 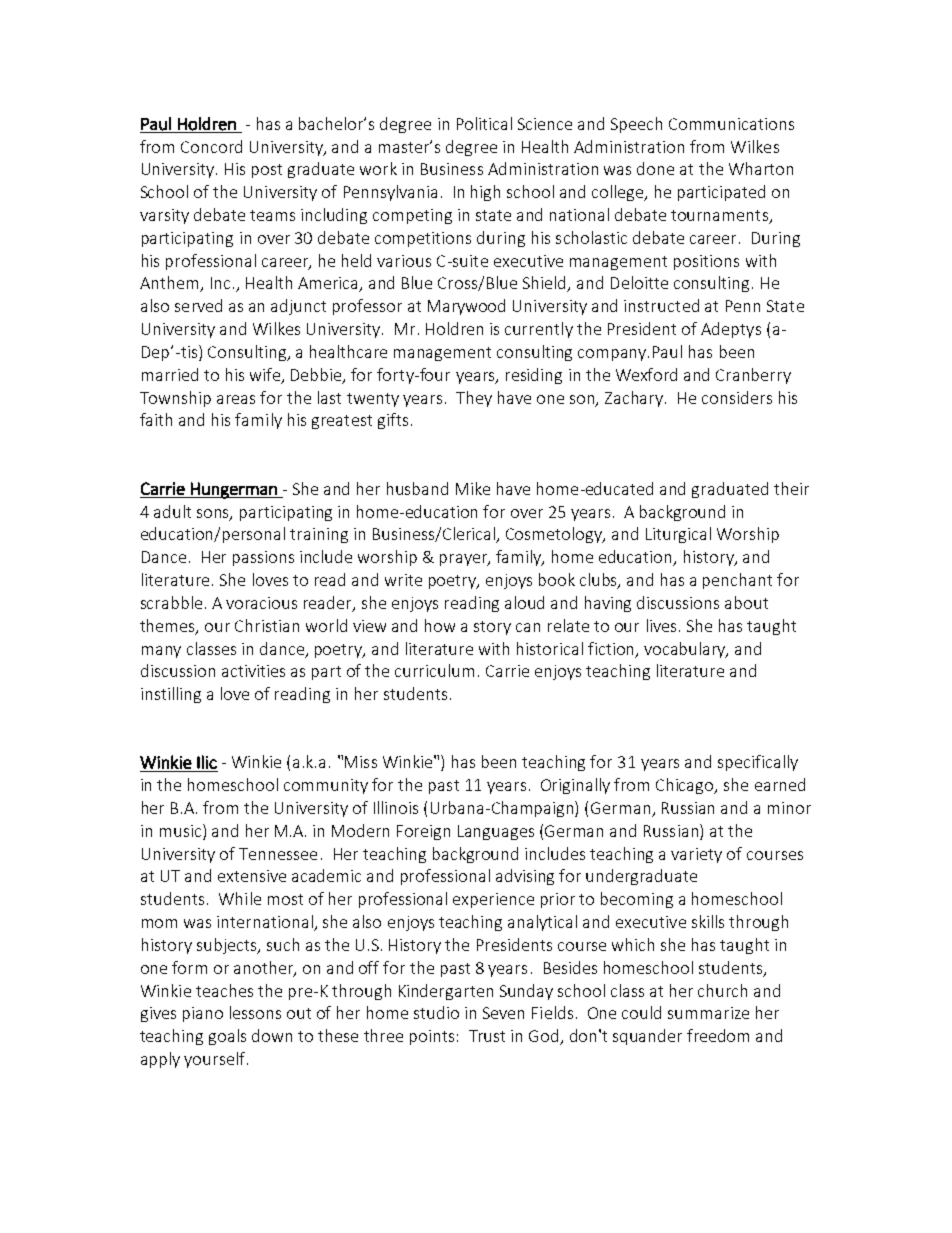 I want to click on freedom, so click(x=718, y=1035).
